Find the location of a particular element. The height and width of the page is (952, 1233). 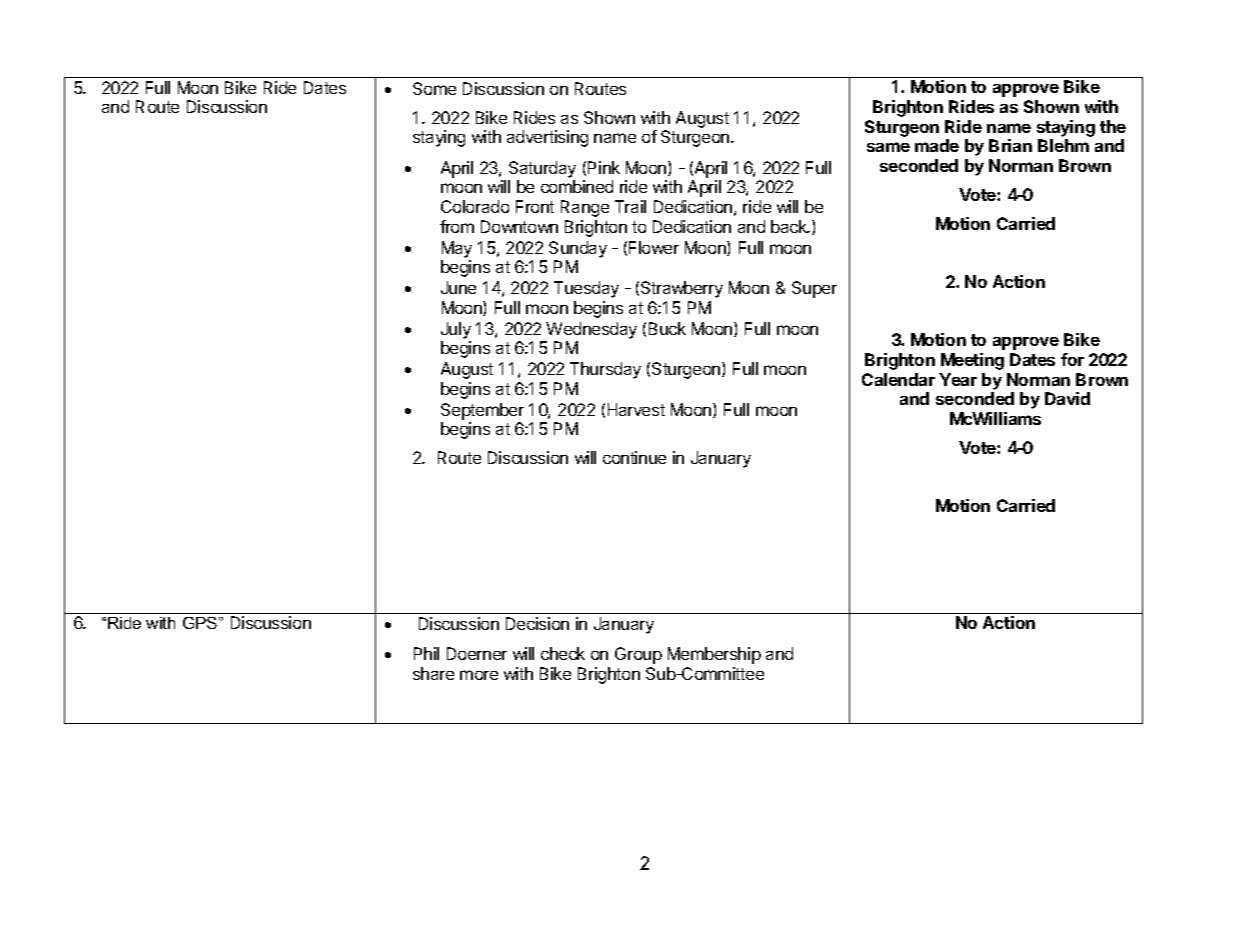

Some is located at coordinates (434, 88).
